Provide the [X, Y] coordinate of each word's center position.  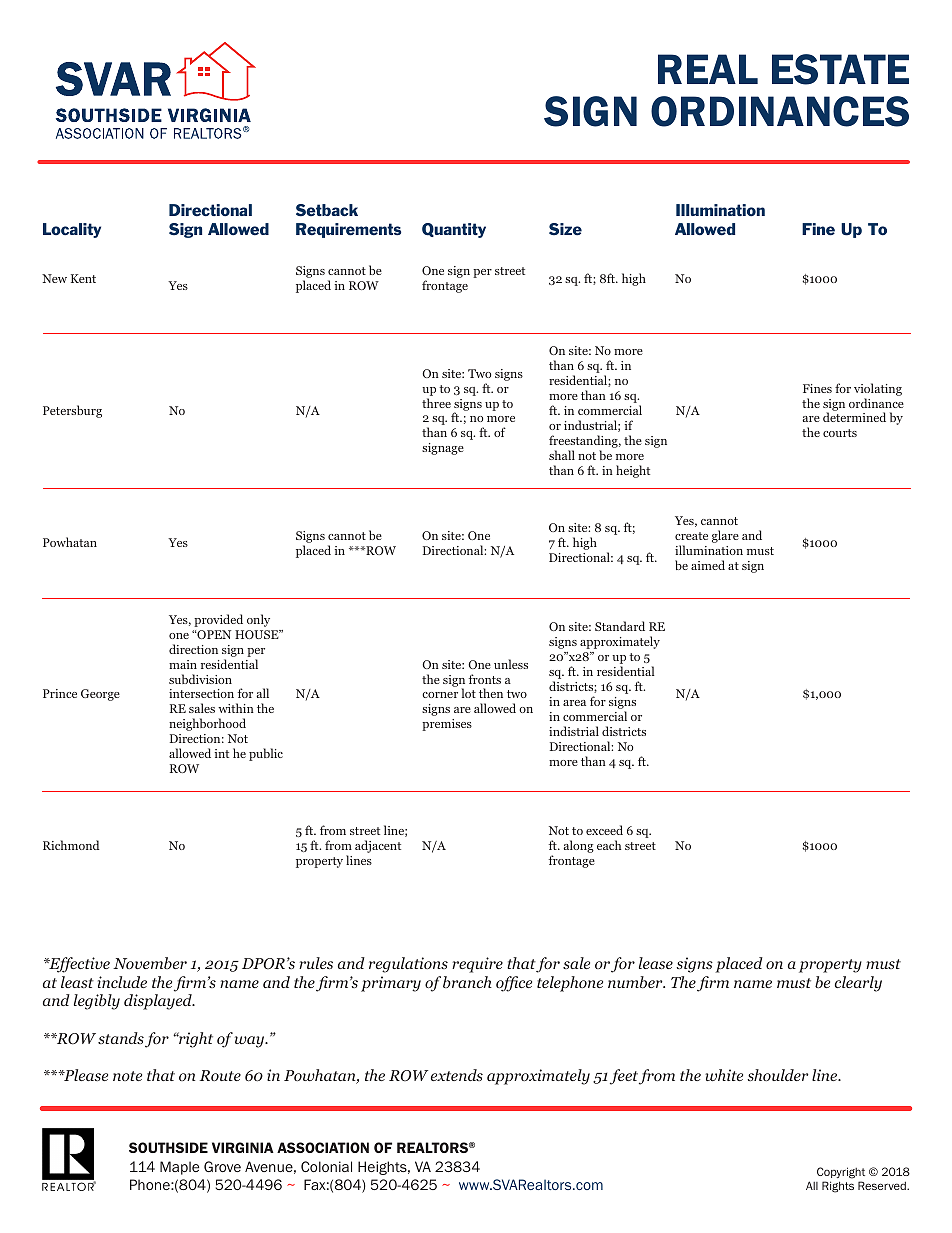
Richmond [71, 845]
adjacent [378, 846]
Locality [72, 230]
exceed [604, 830]
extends [457, 1075]
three [436, 403]
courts [840, 433]
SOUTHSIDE [168, 1147]
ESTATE [840, 69]
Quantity [454, 230]
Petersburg [72, 411]
